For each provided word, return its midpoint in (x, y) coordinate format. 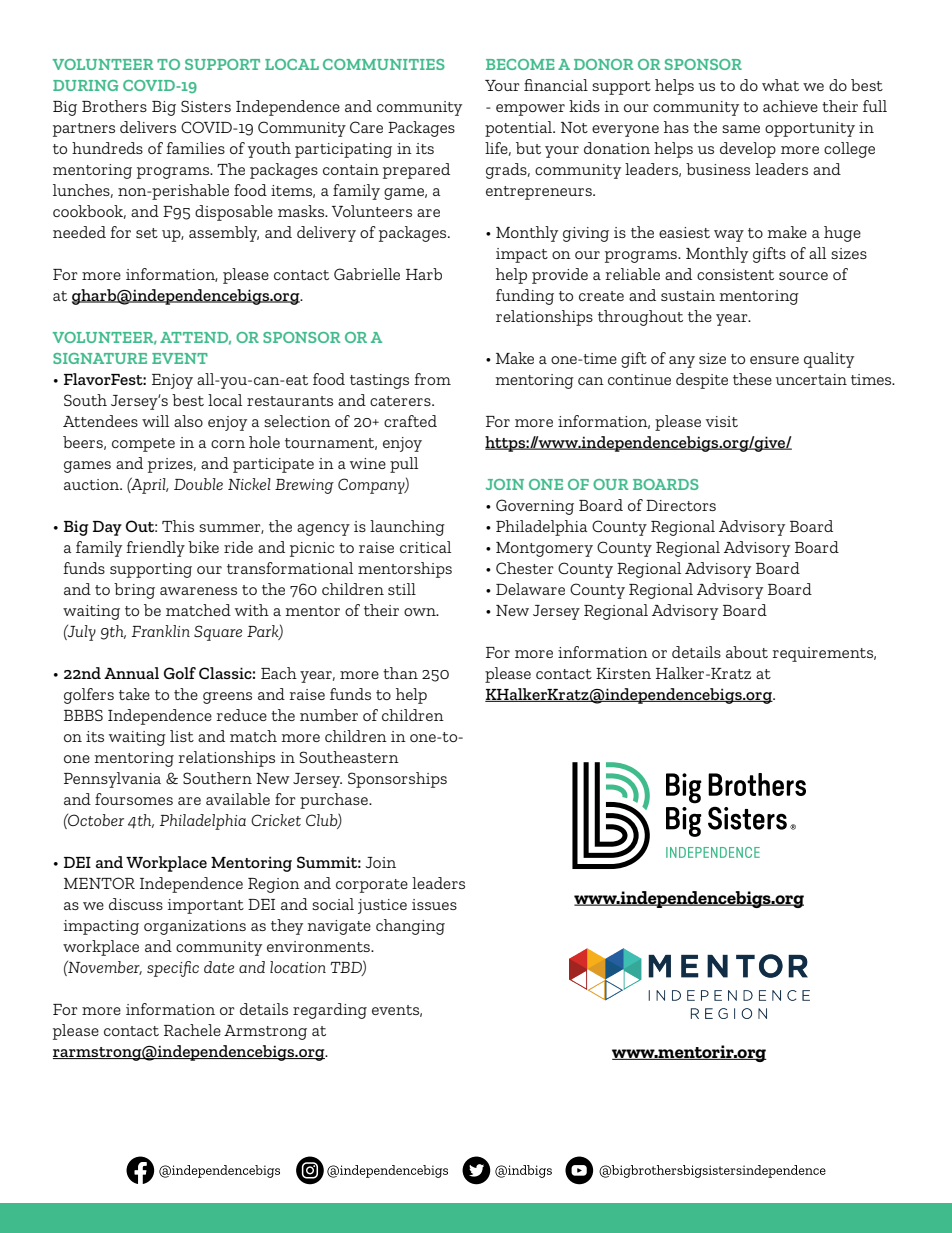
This (178, 526)
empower (530, 110)
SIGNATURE (100, 358)
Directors (681, 505)
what (780, 85)
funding (525, 297)
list (182, 736)
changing (410, 927)
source (803, 276)
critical (425, 547)
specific (173, 969)
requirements (823, 654)
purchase (335, 801)
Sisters (206, 106)
